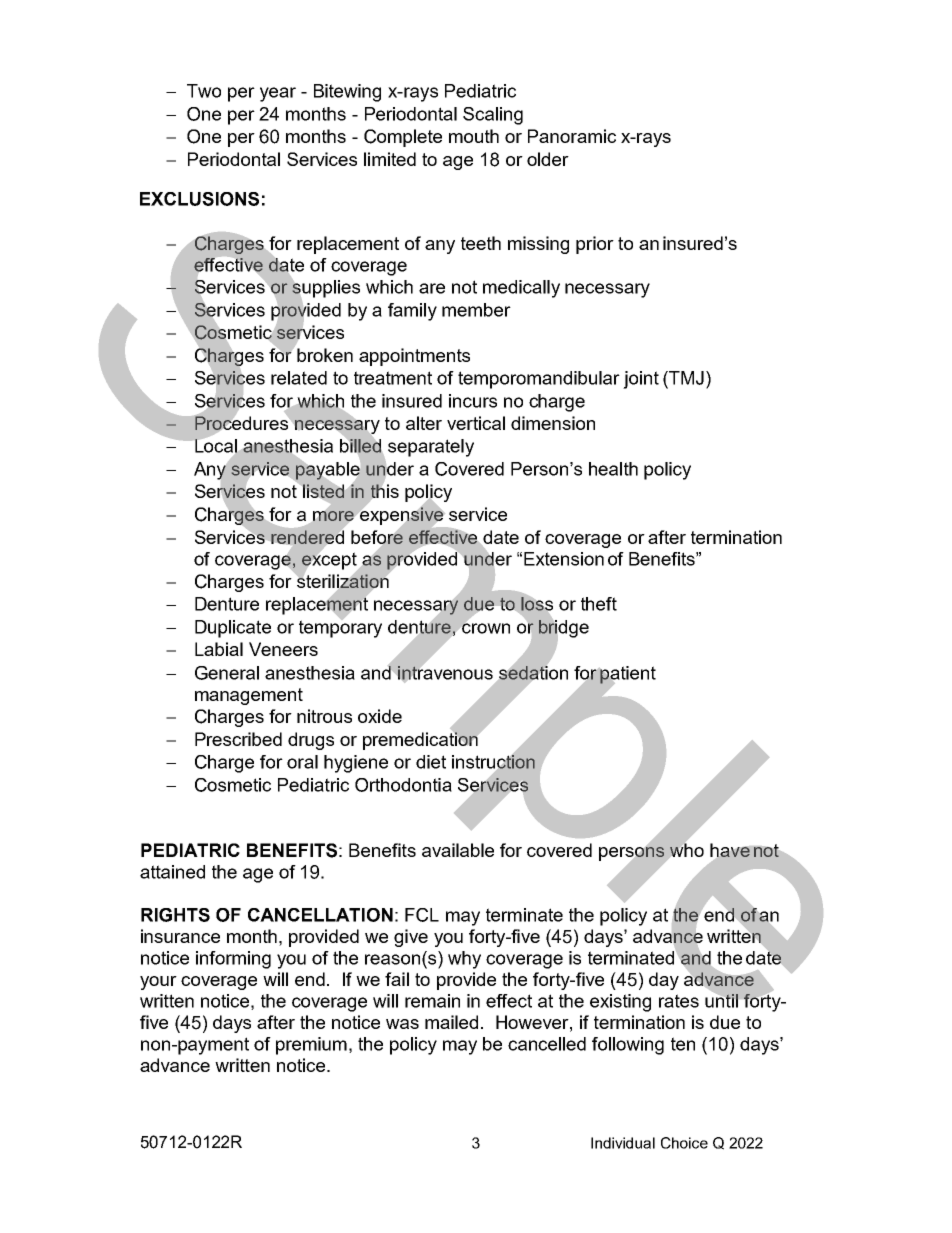  I want to click on Complete, so click(403, 138).
